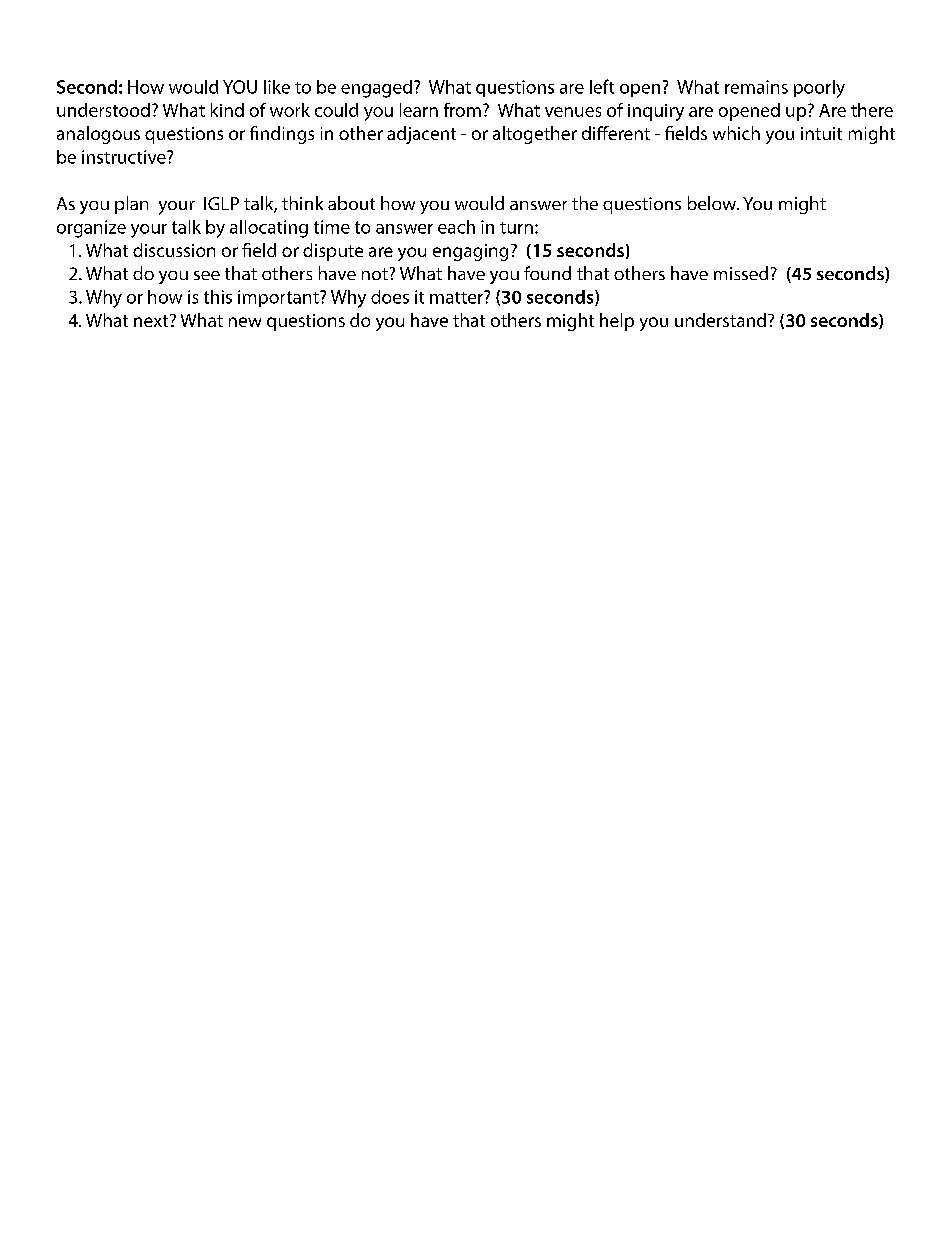  I want to click on like, so click(277, 87).
